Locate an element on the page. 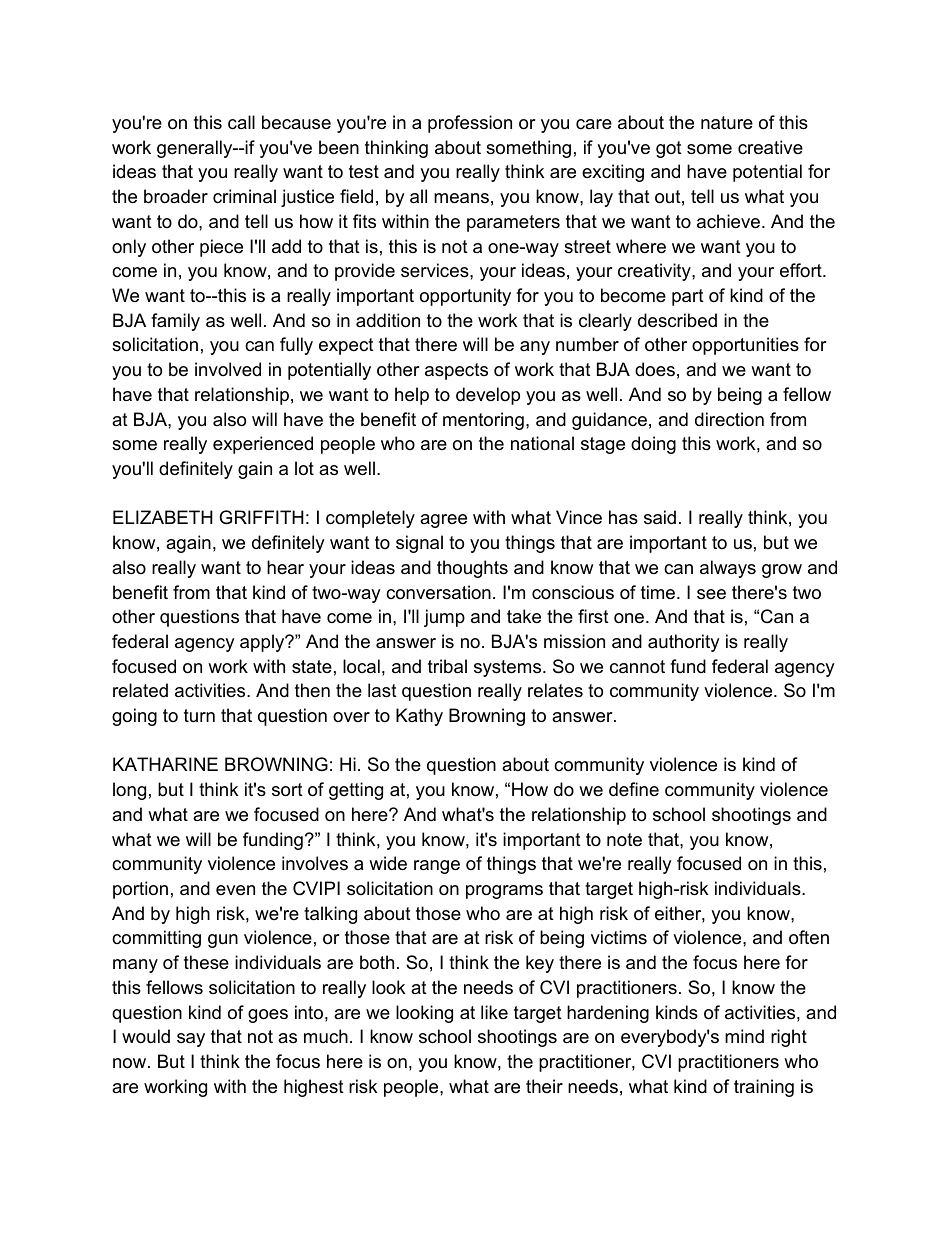 The height and width of the page is (1233, 952). opportunities is located at coordinates (745, 346).
